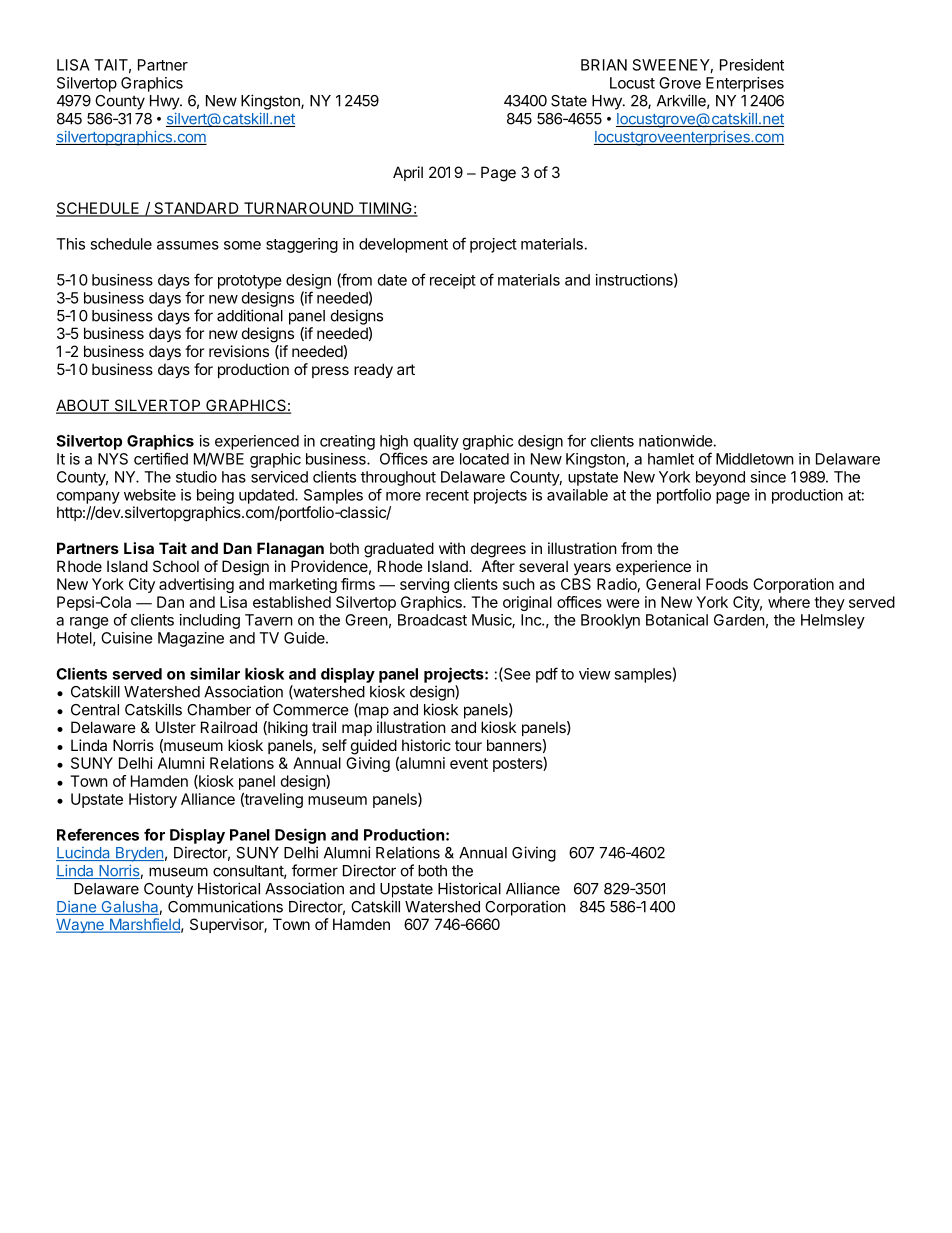  Describe the element at coordinates (239, 351) in the screenshot. I see `revisions` at that location.
